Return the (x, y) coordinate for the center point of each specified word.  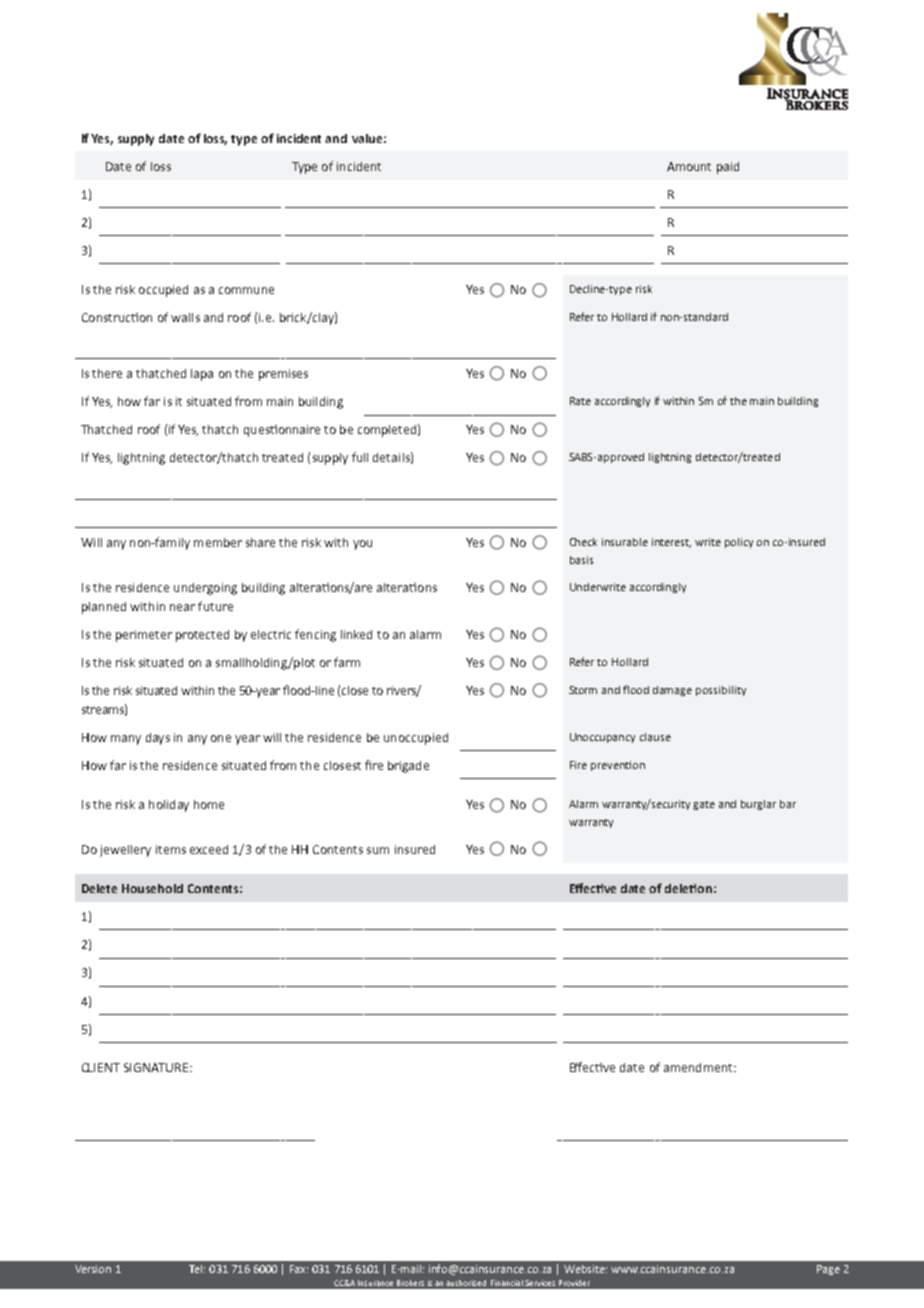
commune (246, 290)
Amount (689, 166)
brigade (408, 767)
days (158, 739)
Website (585, 1269)
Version (93, 1269)
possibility (721, 691)
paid (728, 168)
